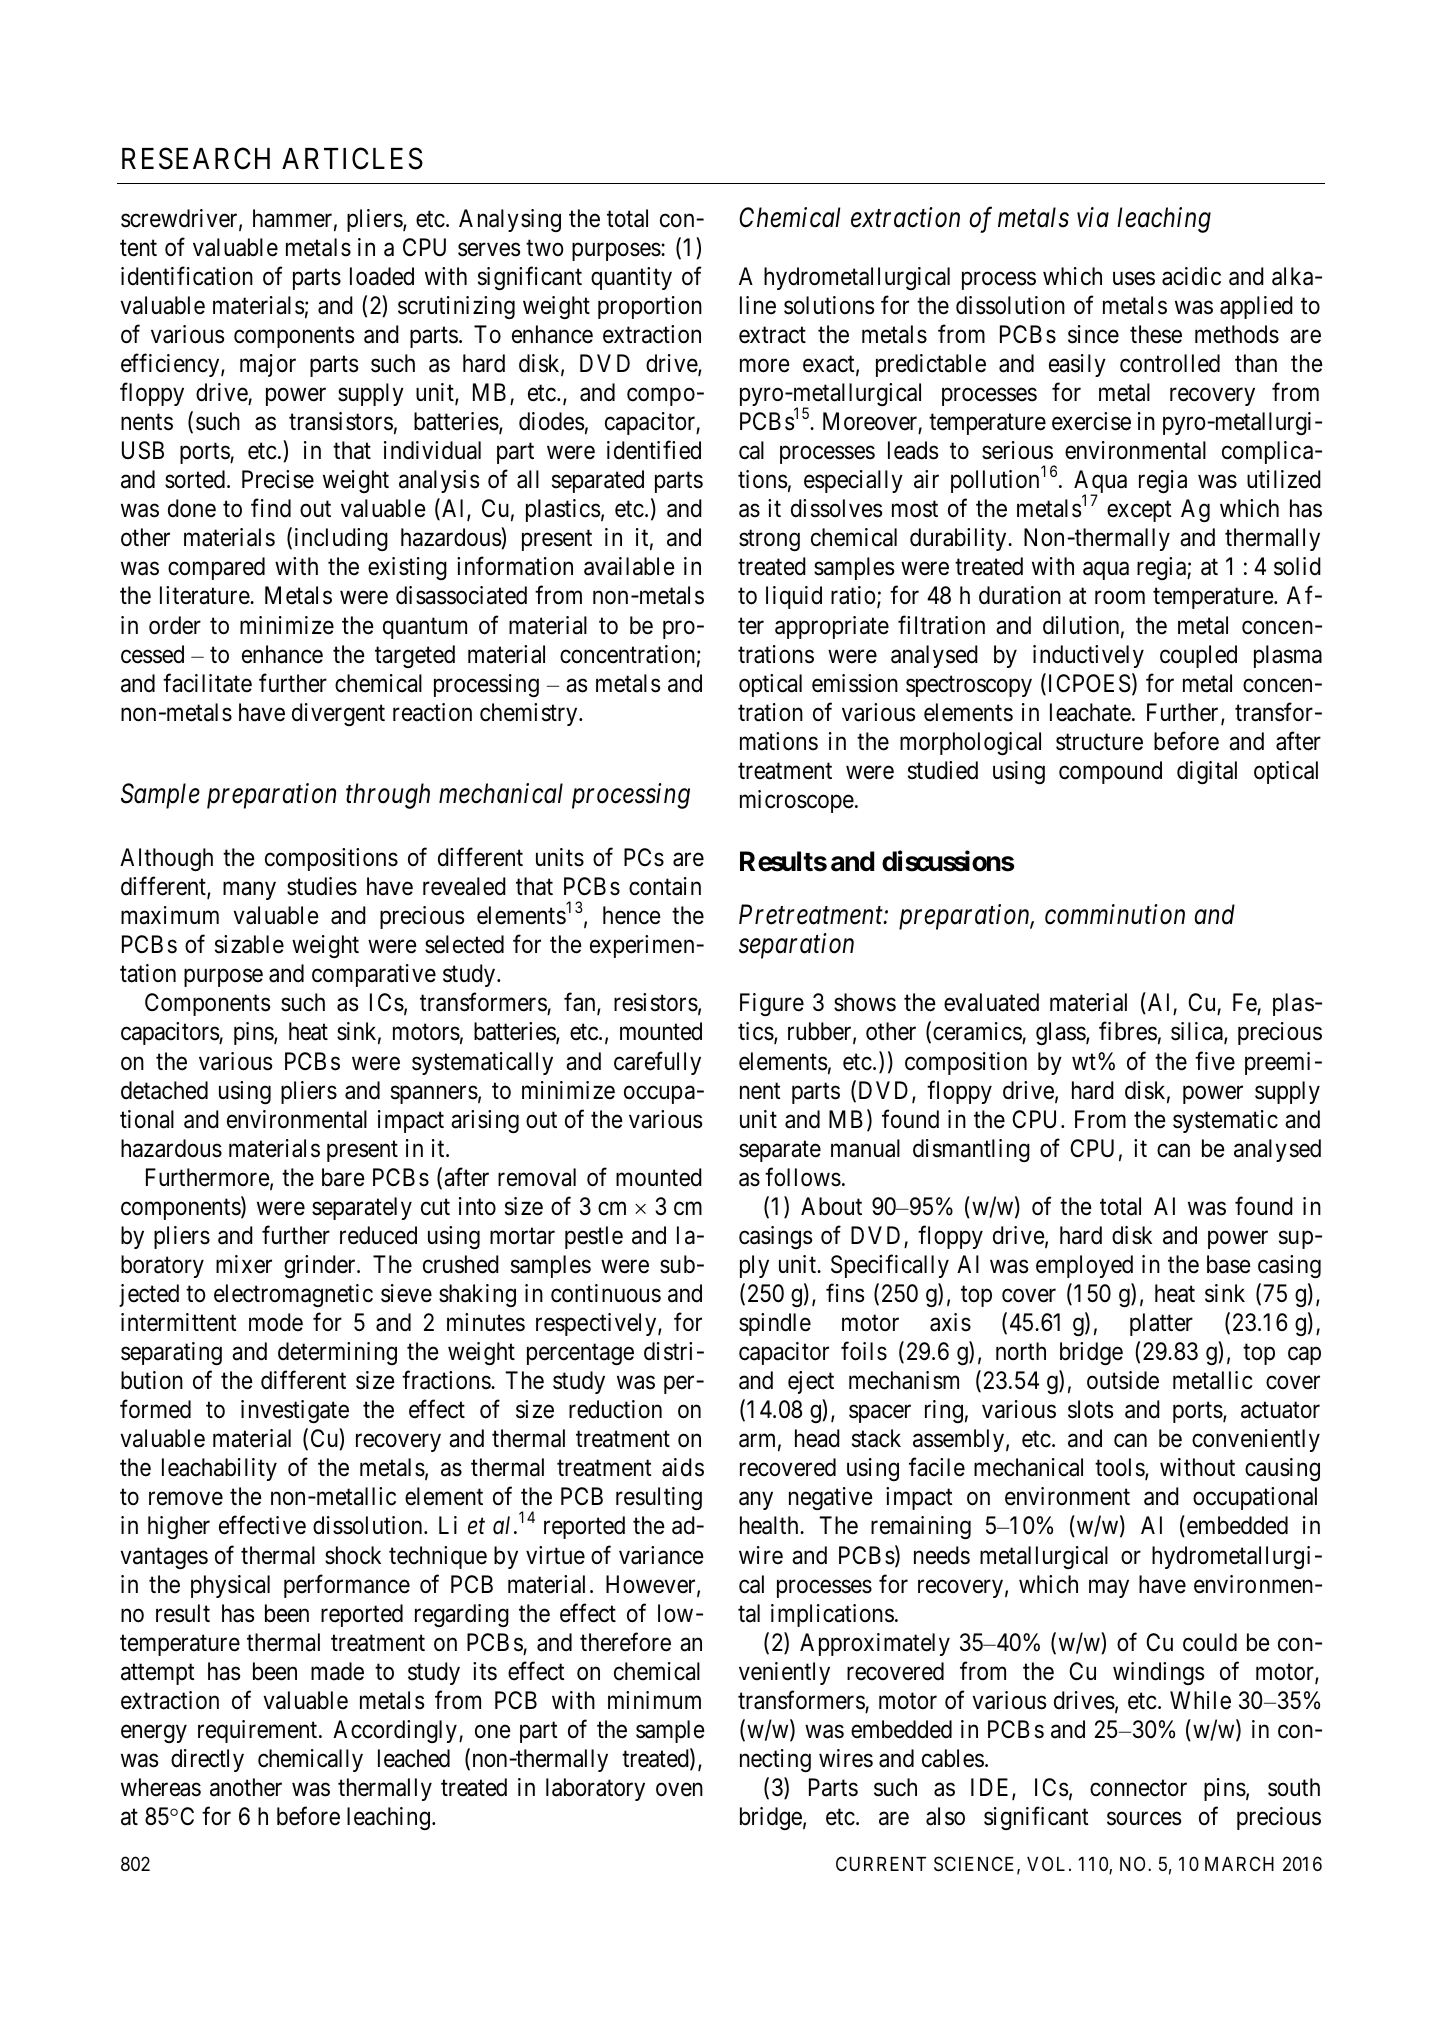 This screenshot has width=1442, height=2038. Describe the element at coordinates (679, 1790) in the screenshot. I see `oven` at that location.
